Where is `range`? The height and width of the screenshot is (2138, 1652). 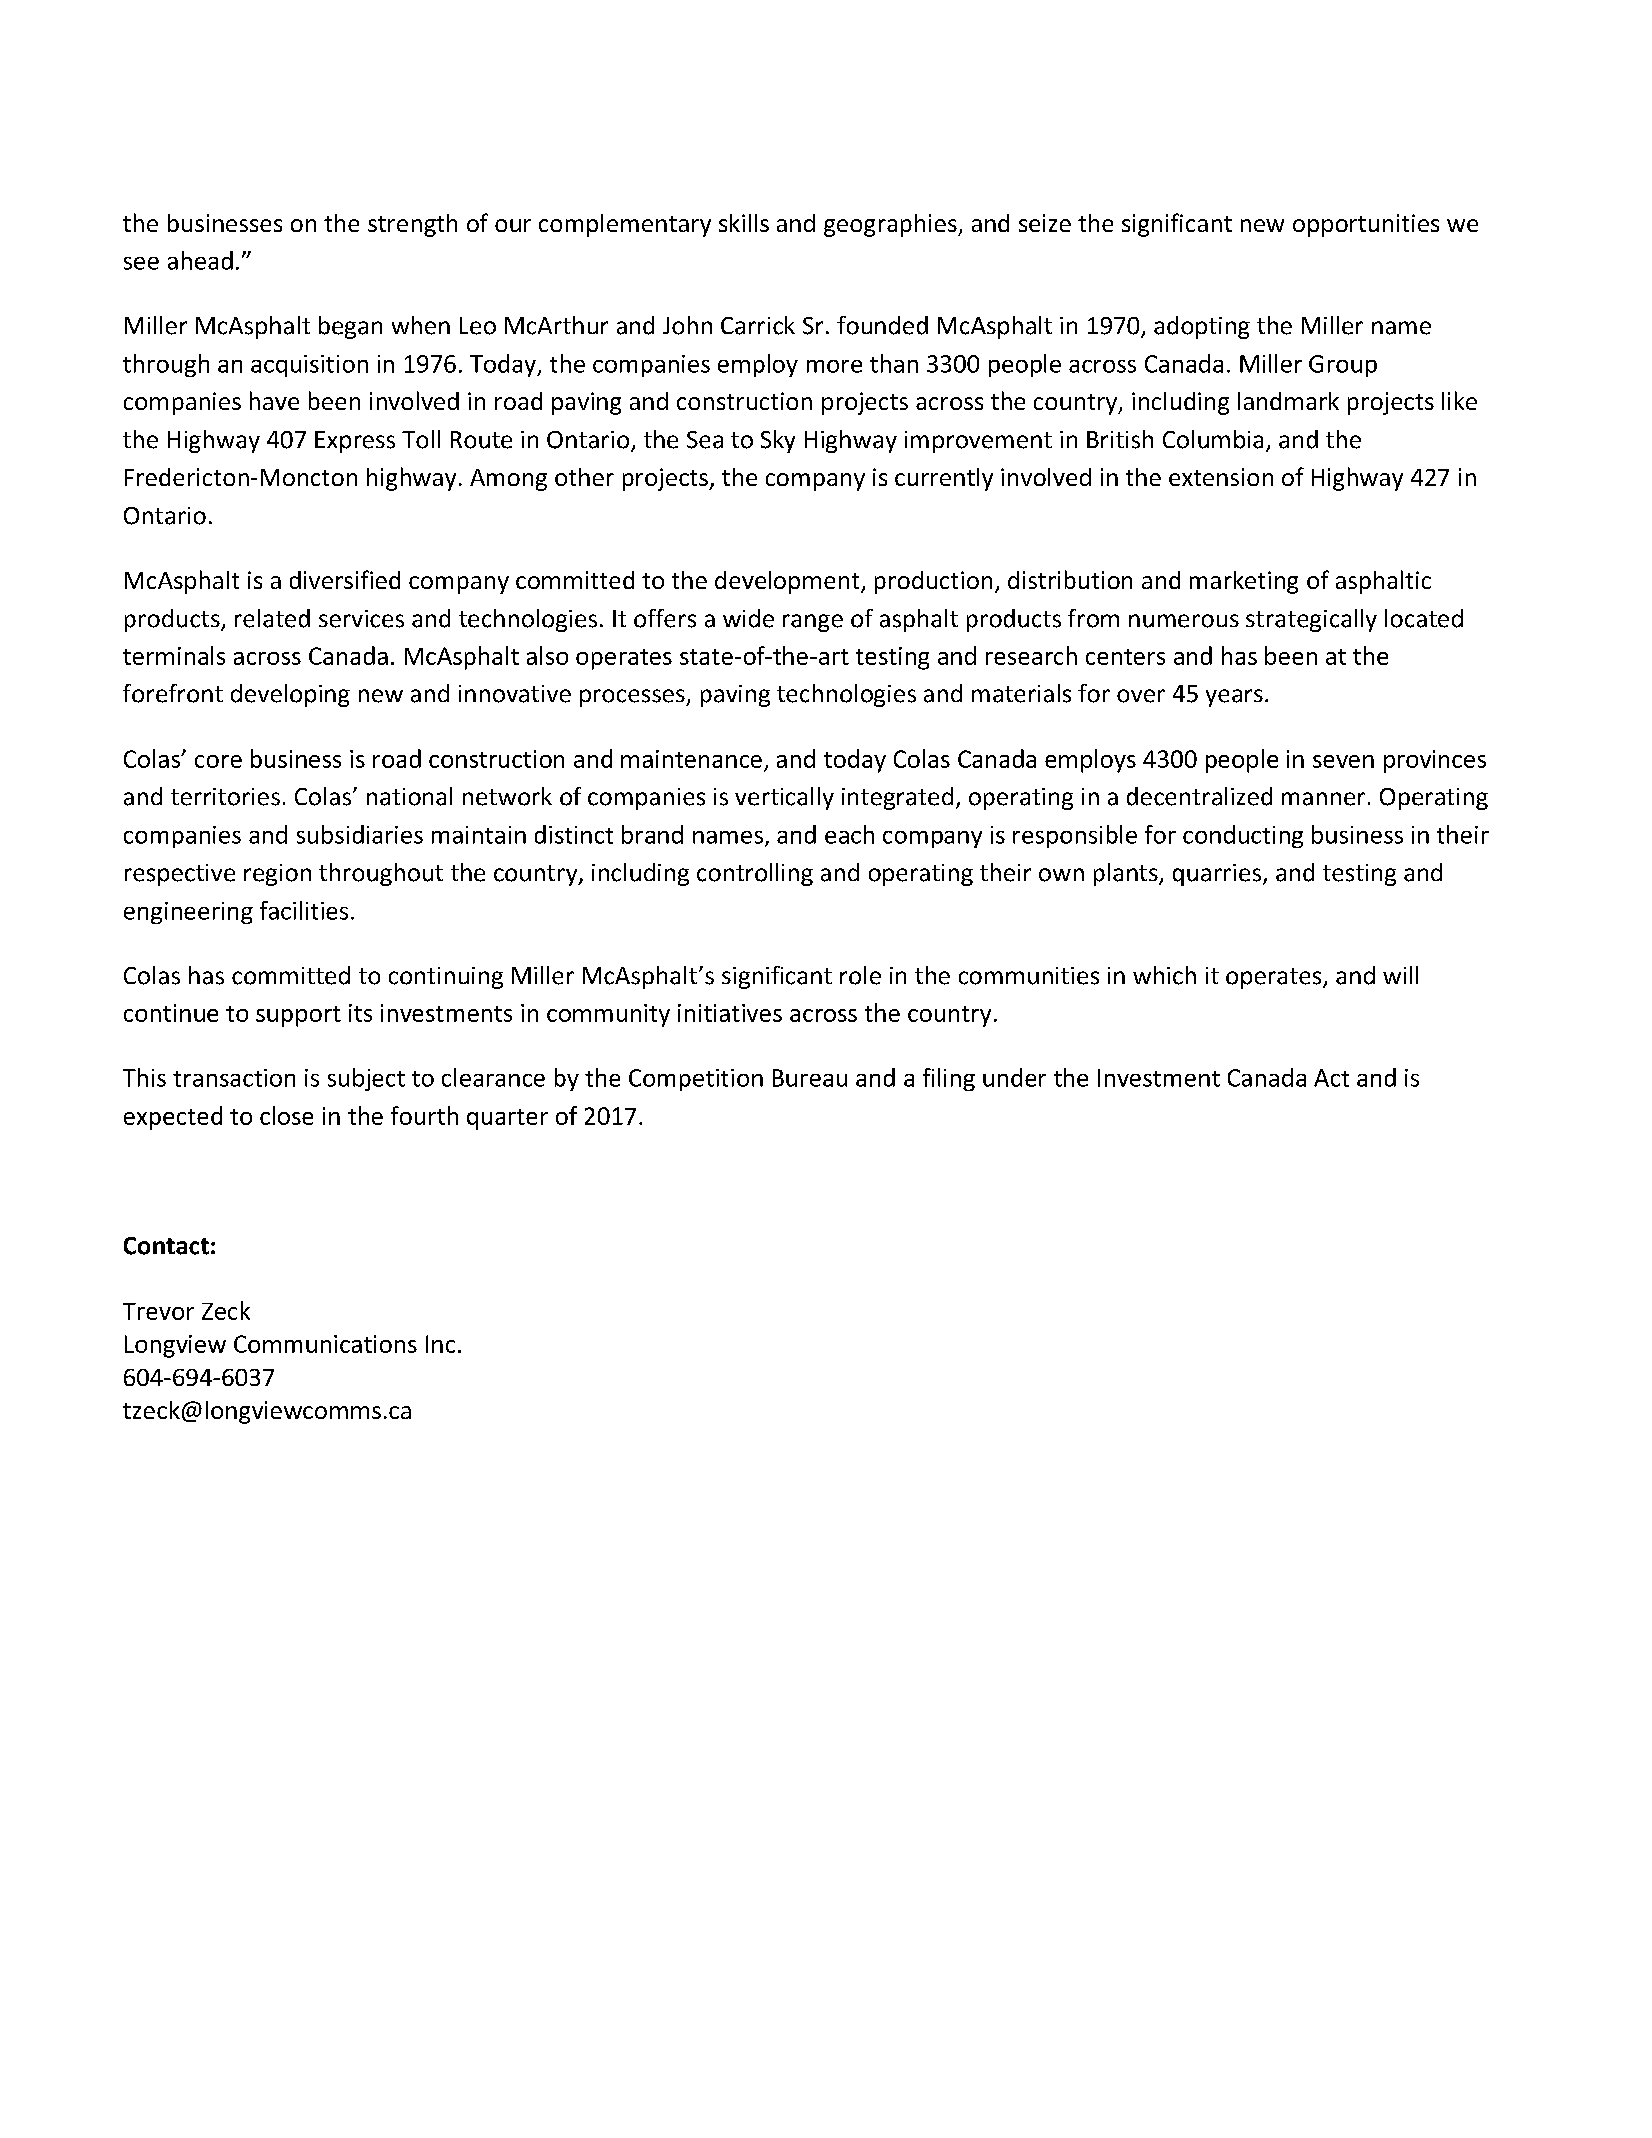 range is located at coordinates (813, 623).
